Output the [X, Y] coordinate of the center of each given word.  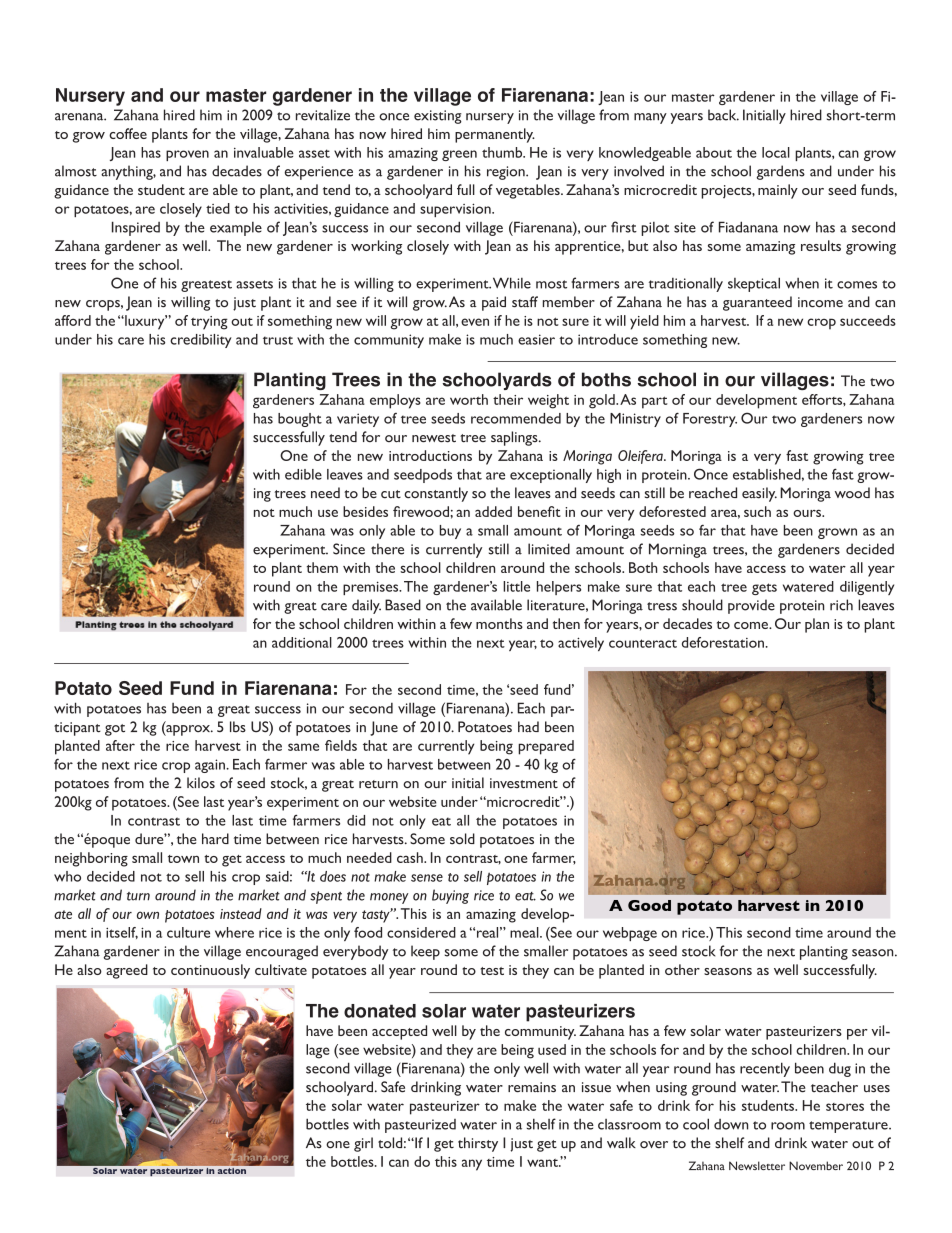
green [459, 155]
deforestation [724, 642]
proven [187, 155]
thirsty [478, 1144]
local [776, 152]
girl [363, 1144]
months [499, 623]
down [731, 1124]
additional [302, 642]
